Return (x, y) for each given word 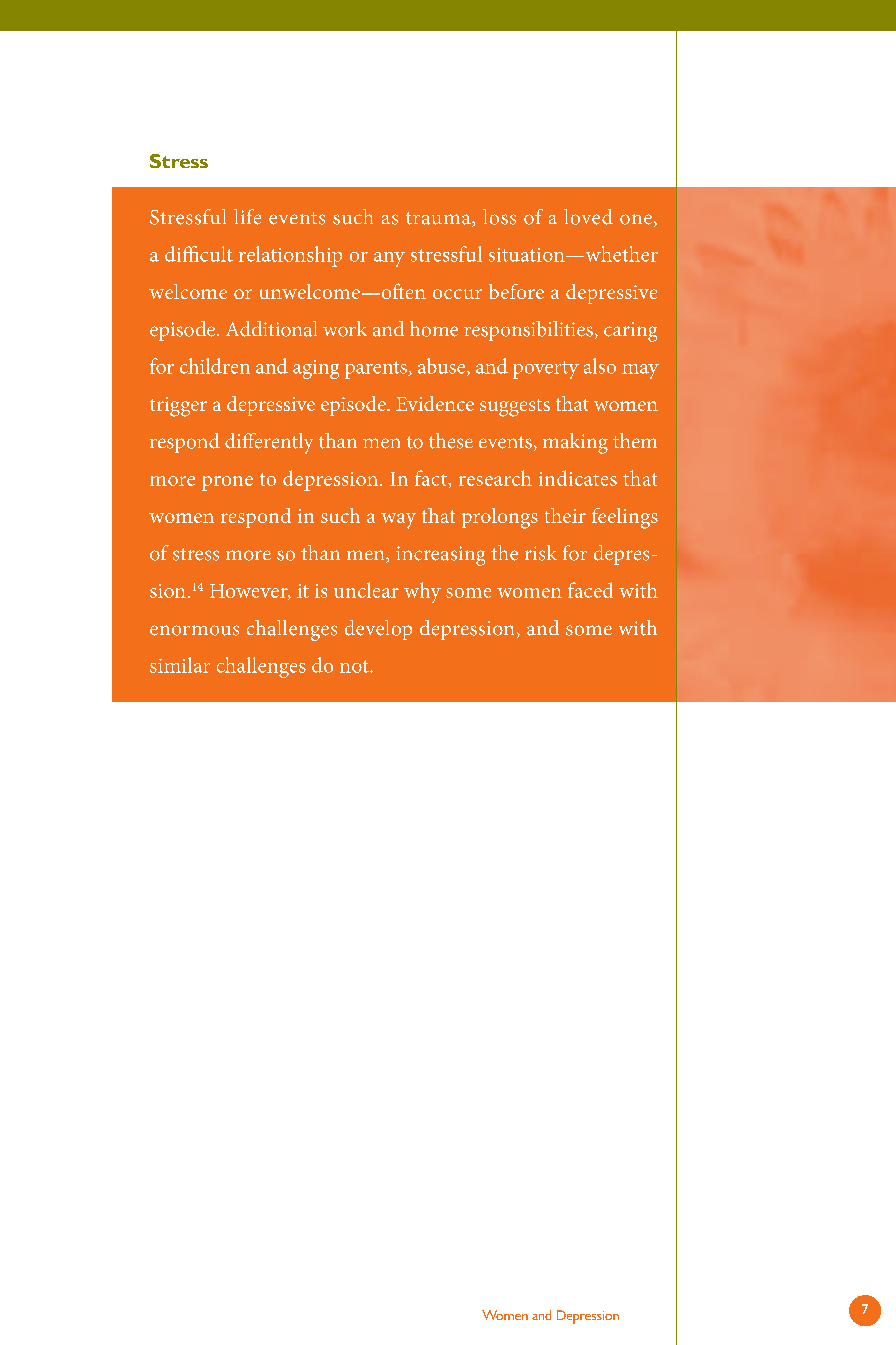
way (398, 521)
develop (378, 630)
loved (588, 217)
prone (227, 483)
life (247, 217)
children (215, 366)
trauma (439, 219)
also (600, 366)
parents (377, 370)
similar (180, 665)
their (565, 515)
